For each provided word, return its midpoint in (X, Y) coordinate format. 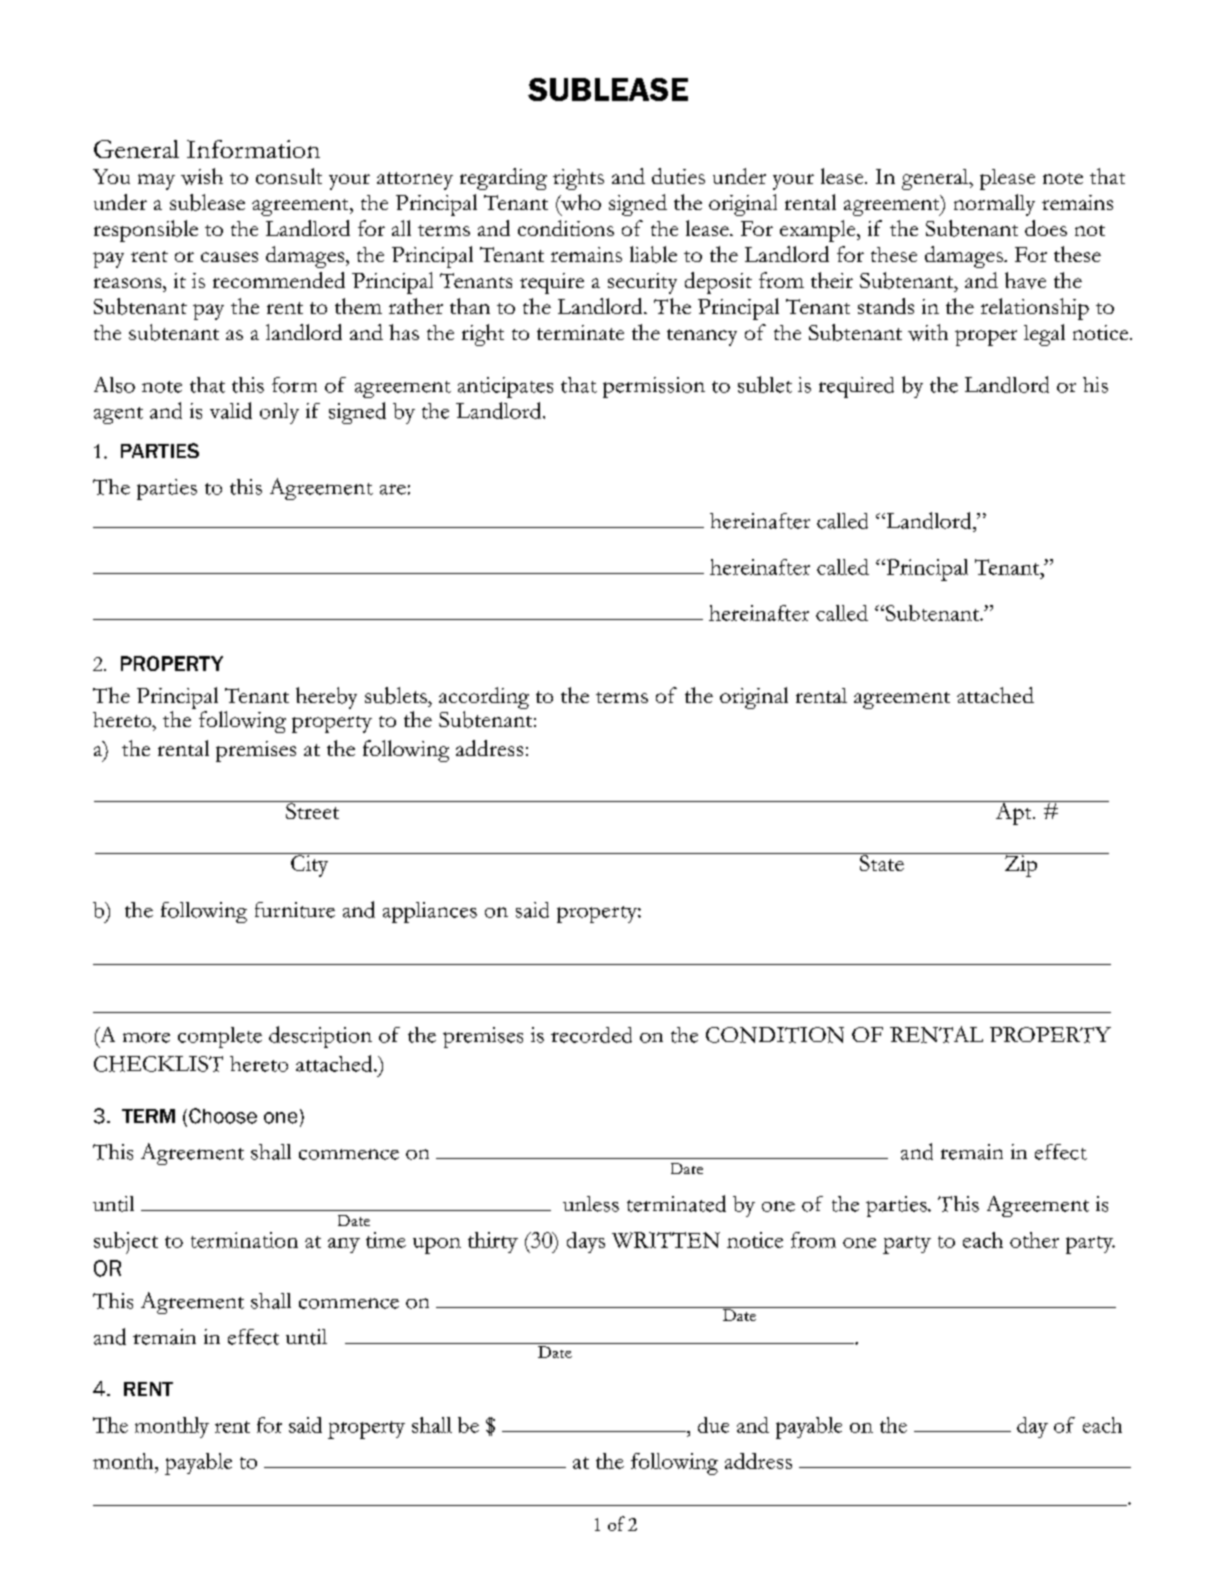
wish (202, 176)
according (484, 699)
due (713, 1425)
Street (312, 810)
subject (126, 1243)
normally (994, 205)
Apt (1013, 813)
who (580, 202)
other (1034, 1240)
